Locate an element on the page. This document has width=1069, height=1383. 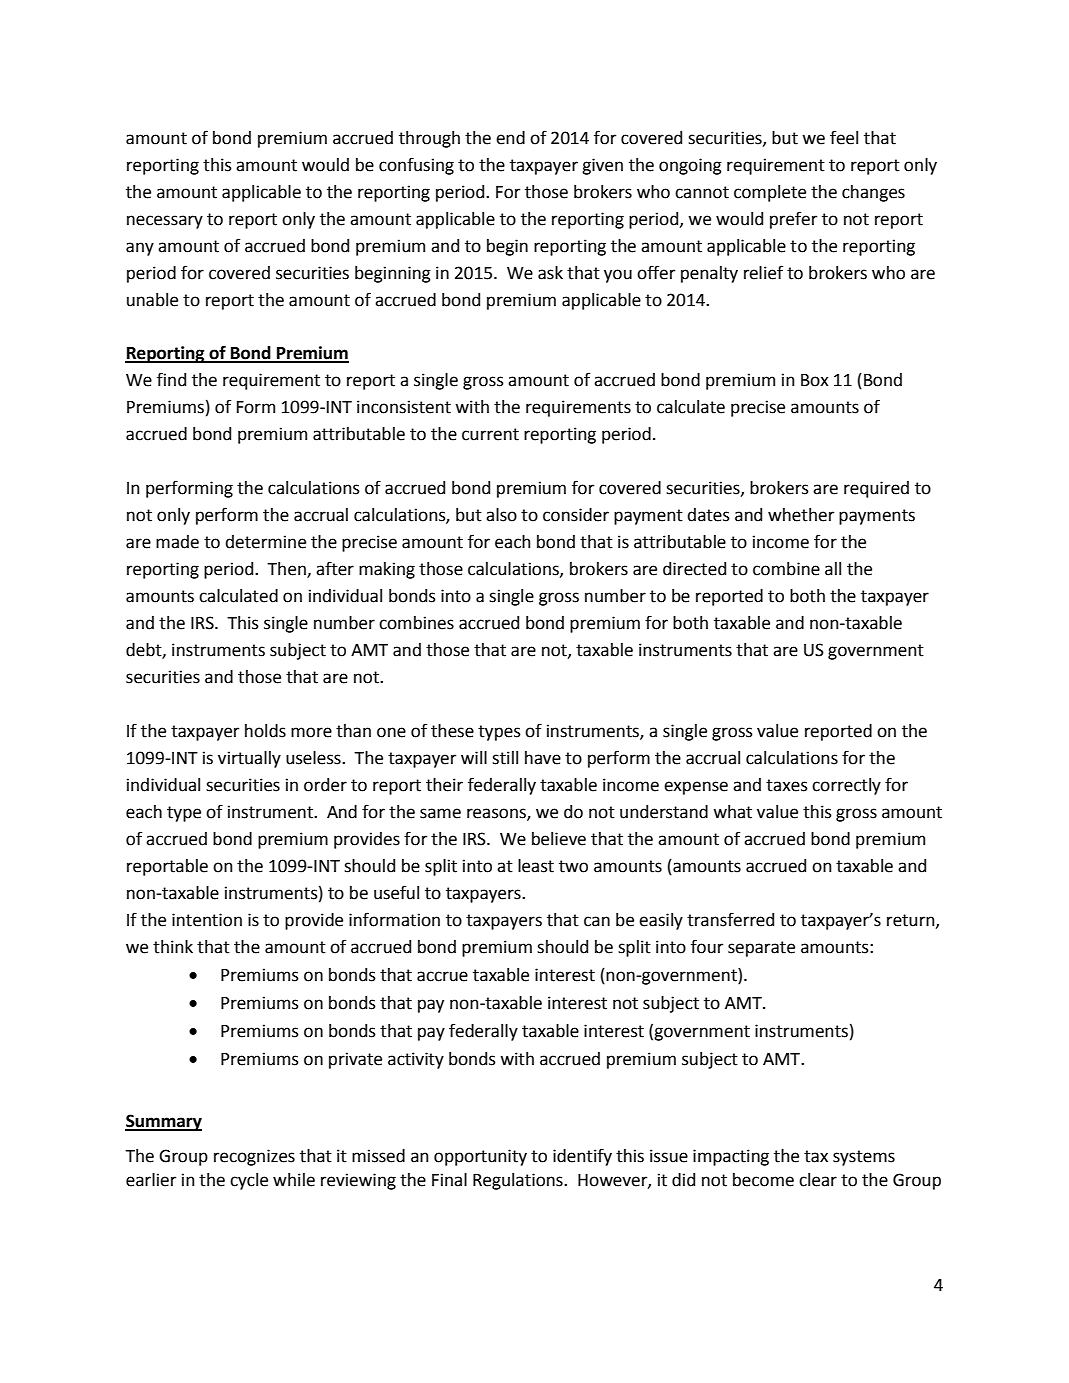
transferred is located at coordinates (730, 919).
